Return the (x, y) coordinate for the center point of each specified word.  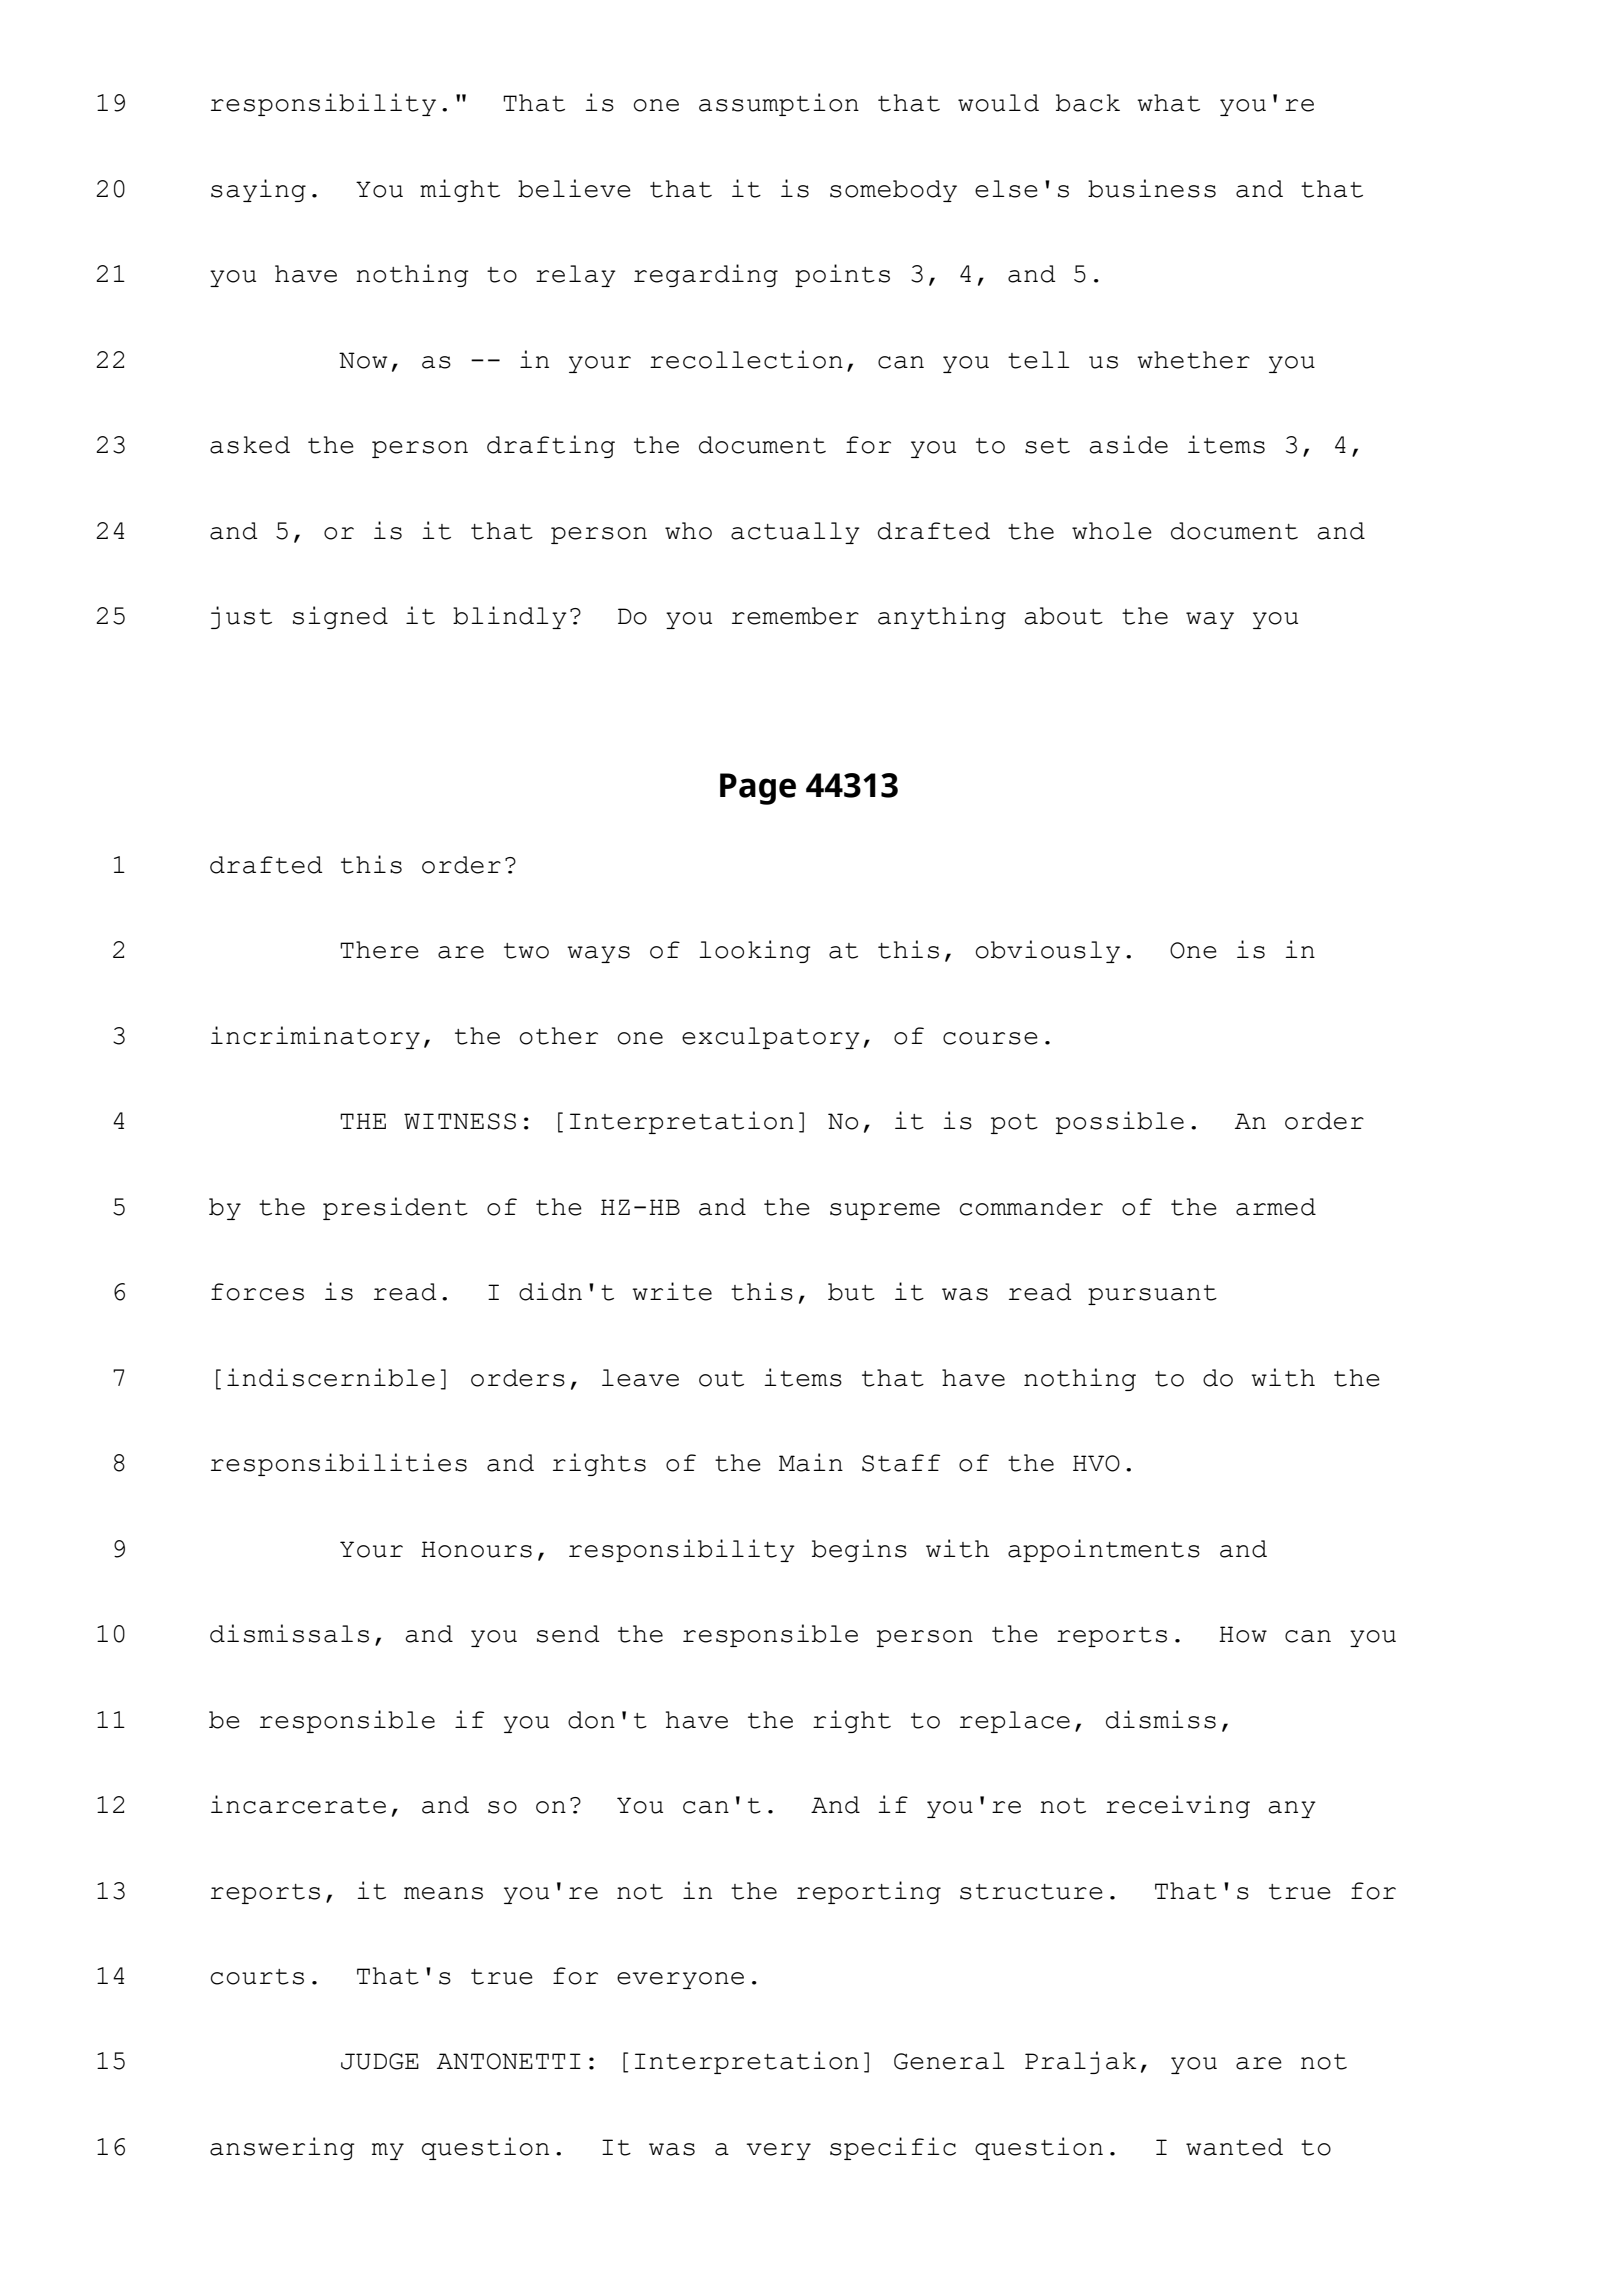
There (379, 950)
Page (758, 789)
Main (811, 1462)
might (460, 190)
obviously (1048, 951)
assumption (779, 104)
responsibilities (339, 1464)
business (1152, 188)
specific (893, 2148)
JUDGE (380, 2061)
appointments (1104, 1550)
